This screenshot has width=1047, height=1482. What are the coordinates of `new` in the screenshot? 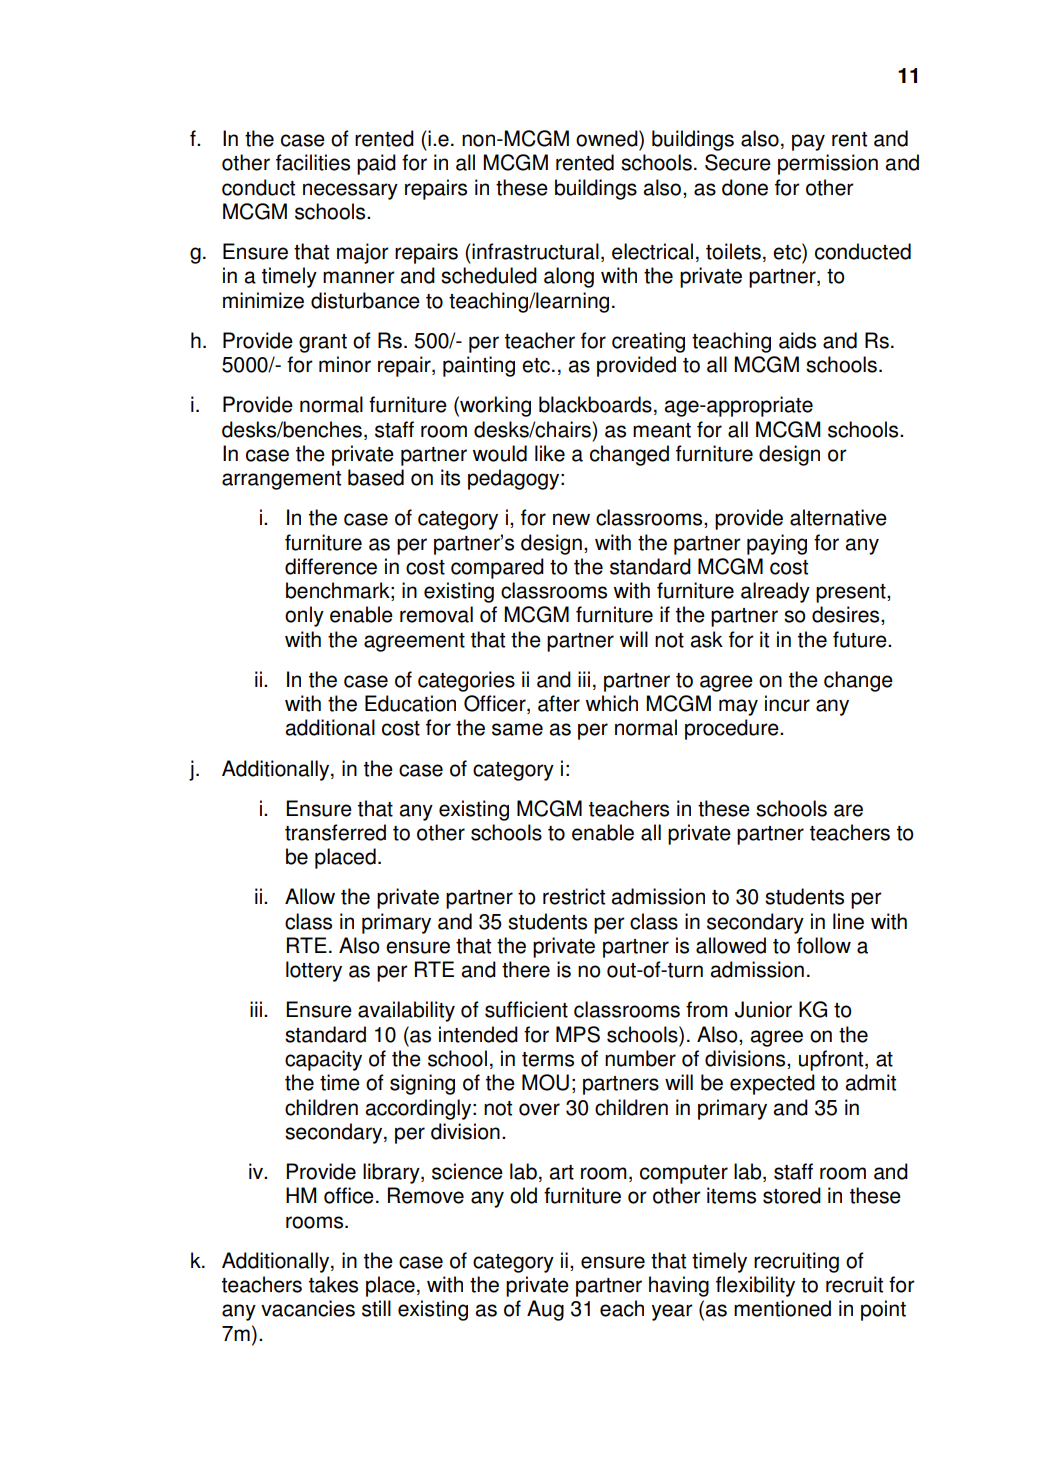 It's located at (571, 519).
